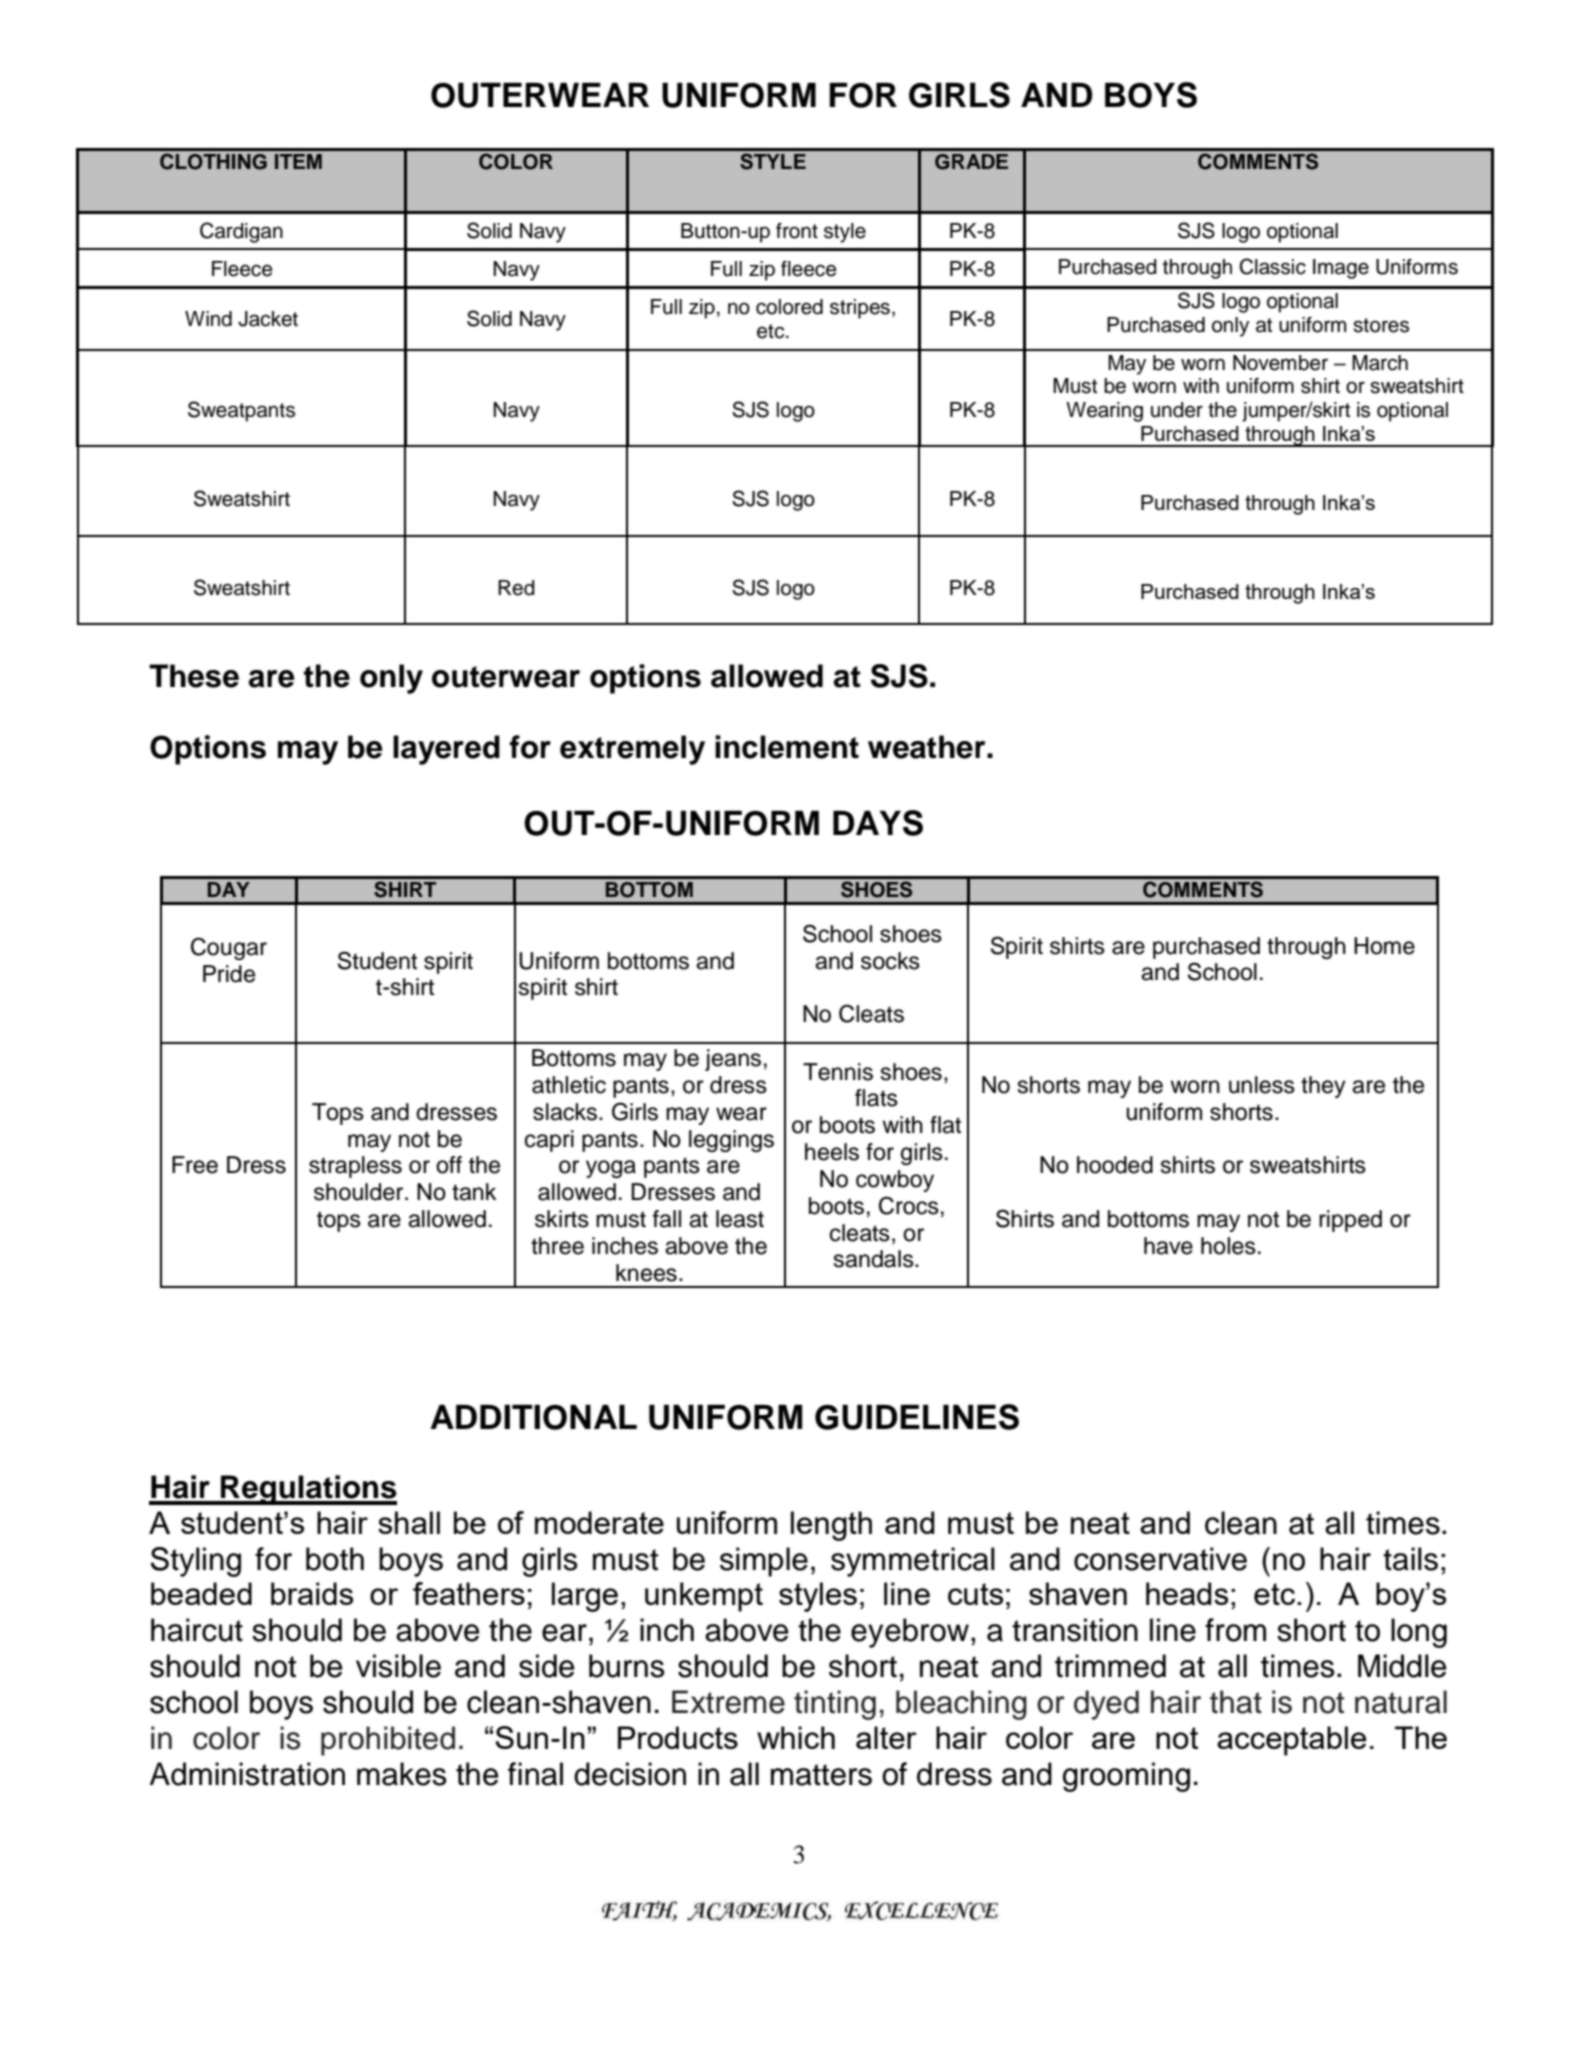  What do you see at coordinates (797, 231) in the screenshot?
I see `front` at bounding box center [797, 231].
